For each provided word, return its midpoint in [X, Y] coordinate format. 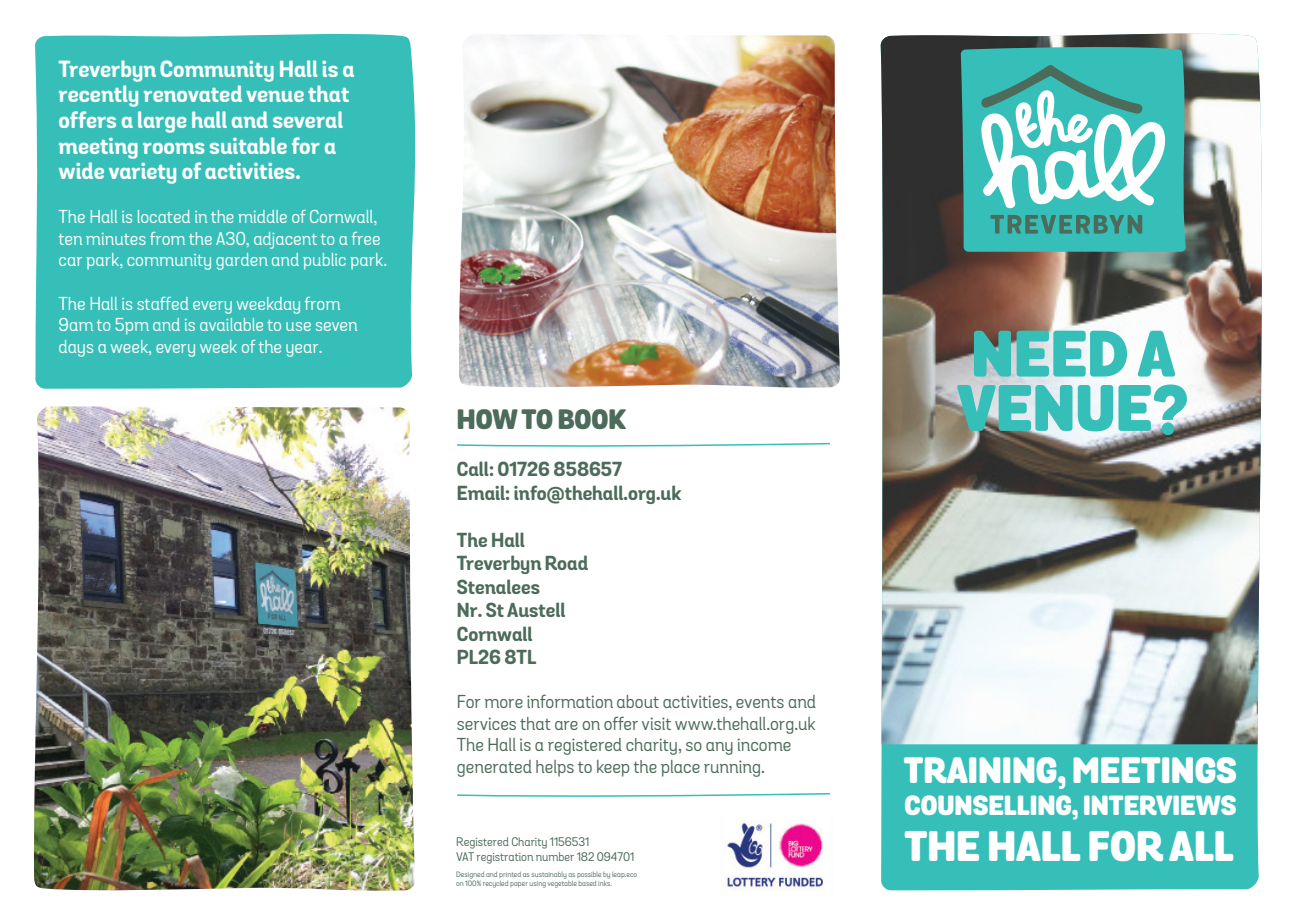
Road [566, 562]
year [303, 350]
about [638, 701]
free [366, 238]
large [162, 122]
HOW [488, 419]
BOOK [592, 419]
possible [589, 875]
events [760, 702]
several [308, 119]
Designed [470, 876]
